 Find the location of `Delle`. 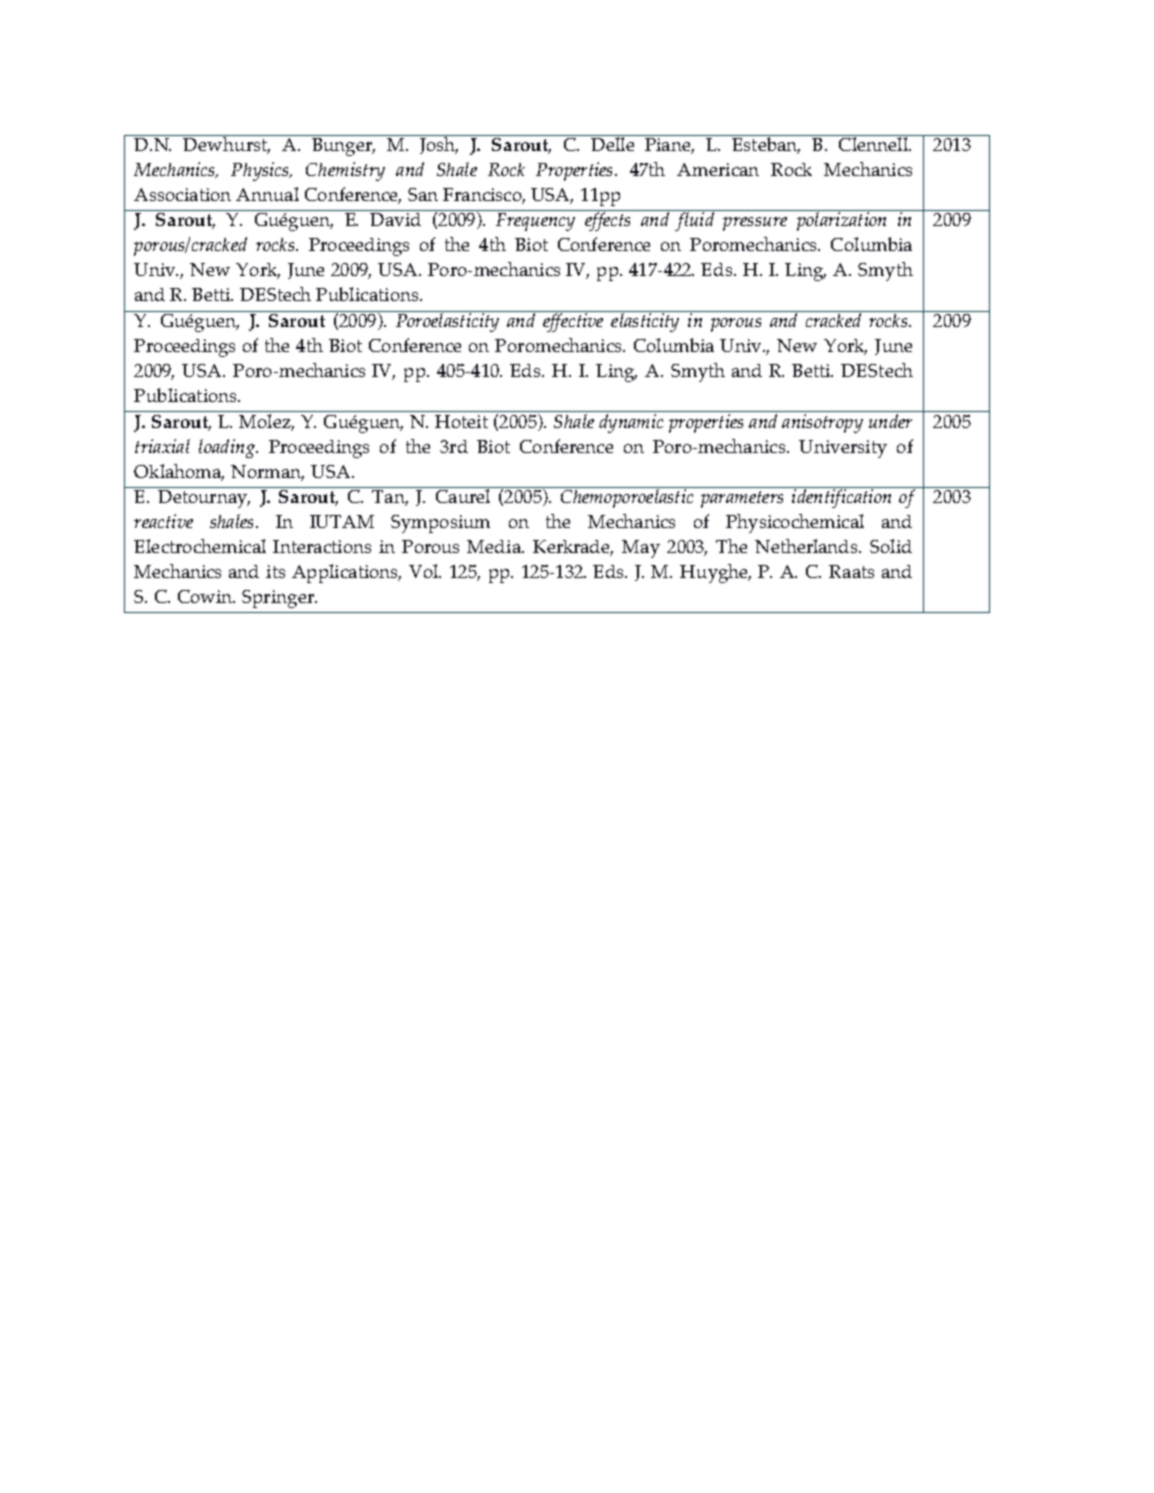

Delle is located at coordinates (612, 143).
